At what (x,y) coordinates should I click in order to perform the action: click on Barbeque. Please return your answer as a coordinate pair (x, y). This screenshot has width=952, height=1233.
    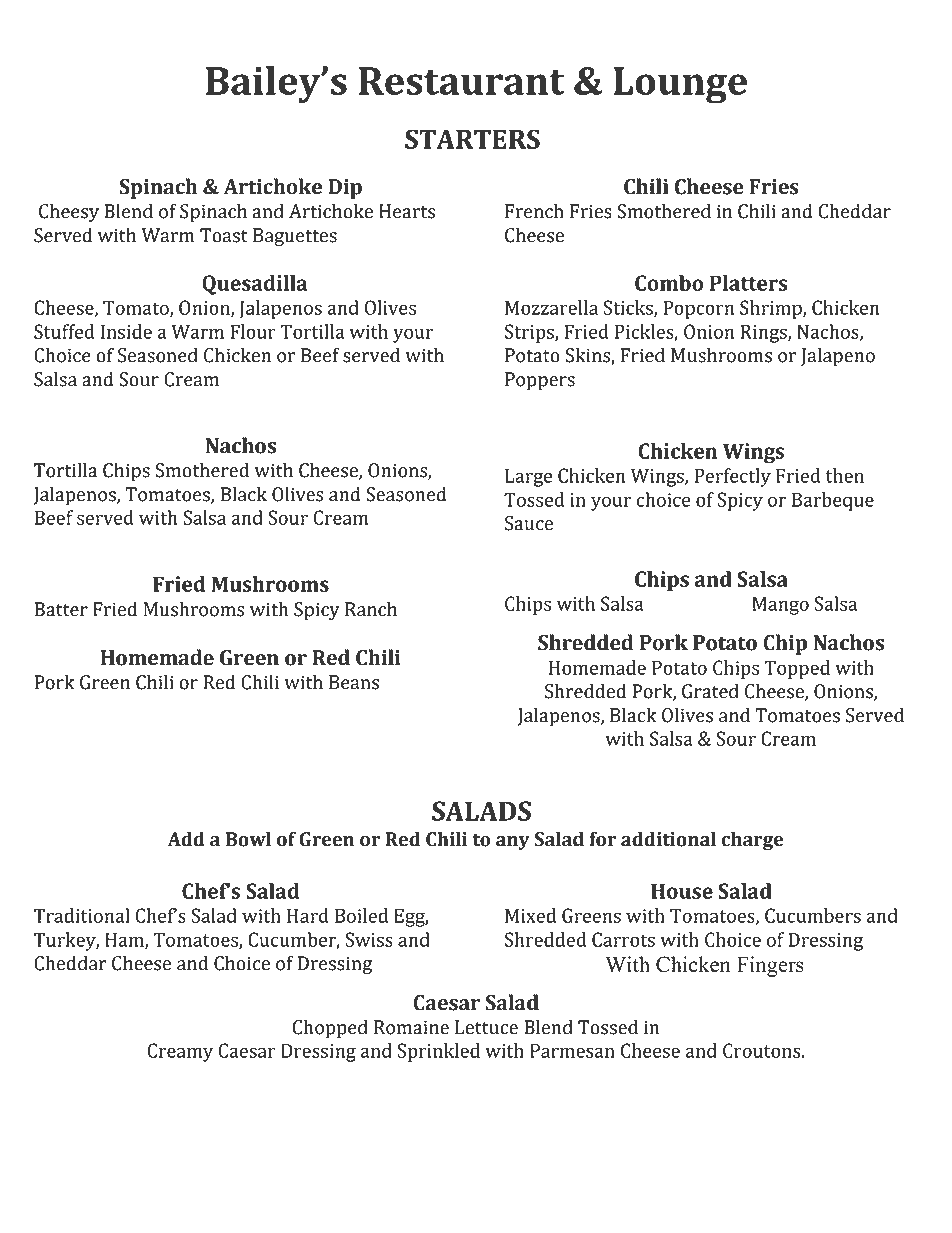
    Looking at the image, I should click on (833, 501).
